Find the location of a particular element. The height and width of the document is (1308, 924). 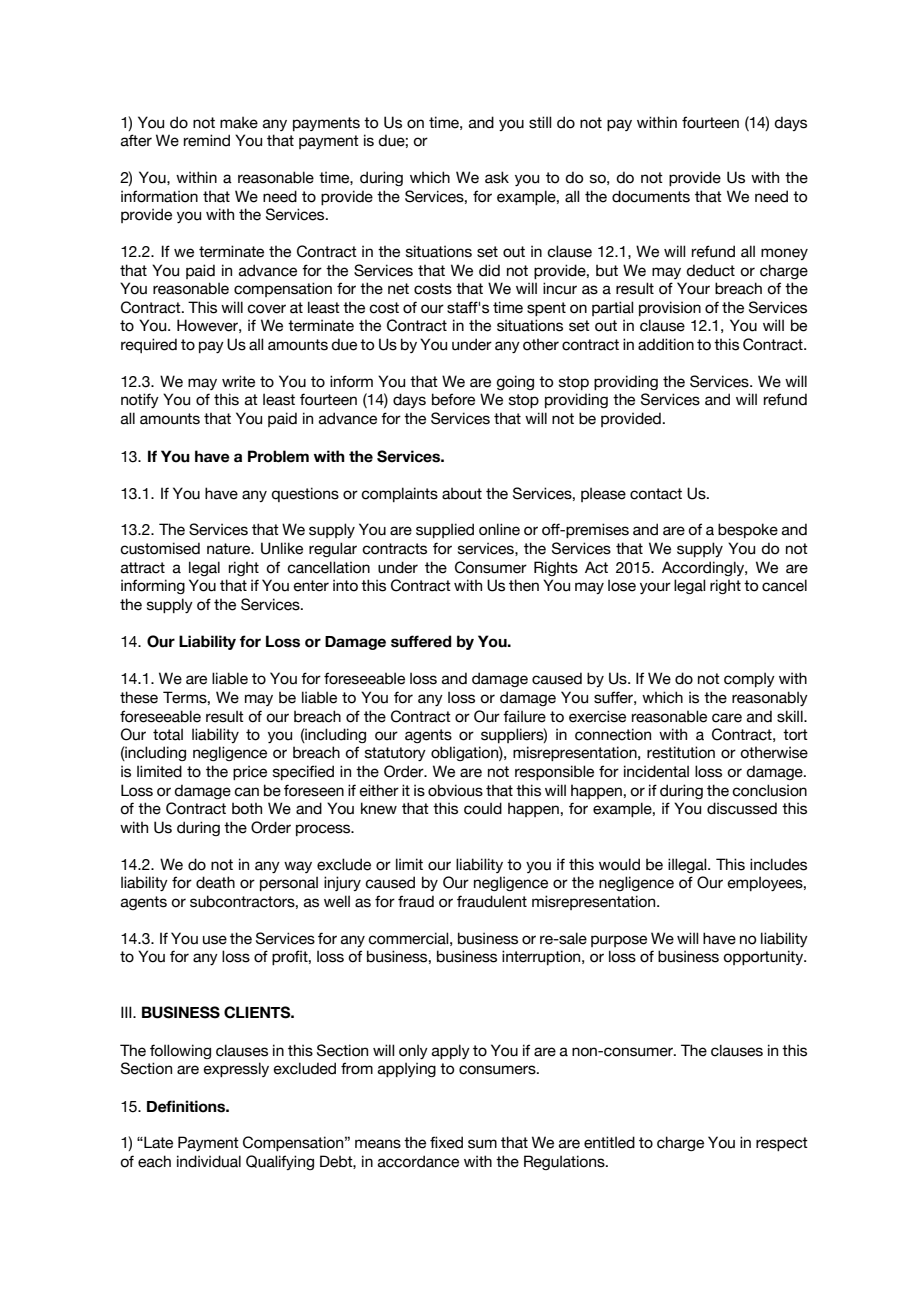

then is located at coordinates (524, 585).
